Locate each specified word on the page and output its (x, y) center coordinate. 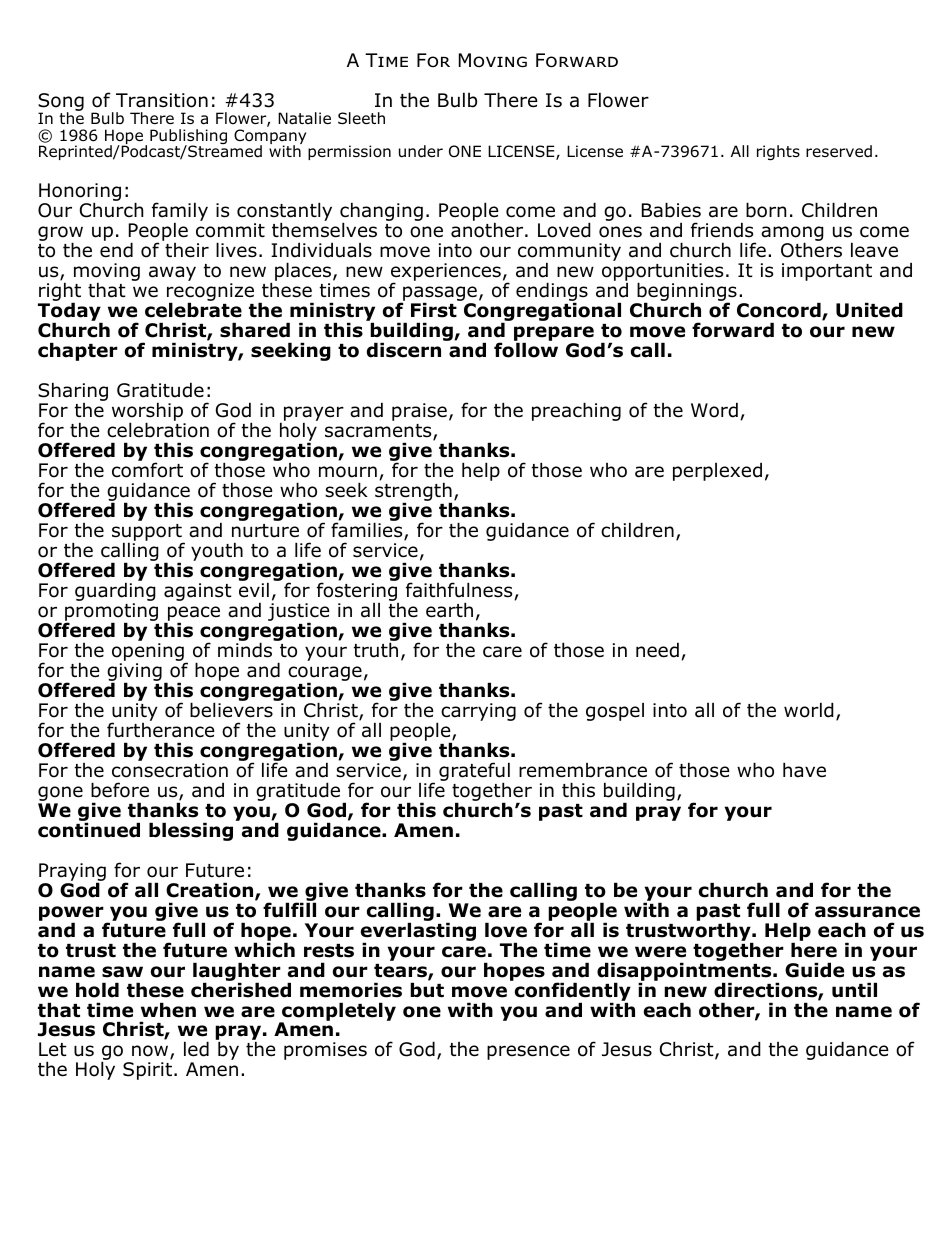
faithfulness (459, 590)
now (151, 1052)
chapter (78, 351)
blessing (191, 831)
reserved (839, 151)
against (198, 592)
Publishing (188, 138)
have (804, 770)
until (854, 990)
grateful (474, 772)
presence (528, 1052)
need (657, 650)
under (421, 151)
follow (526, 349)
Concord (780, 311)
